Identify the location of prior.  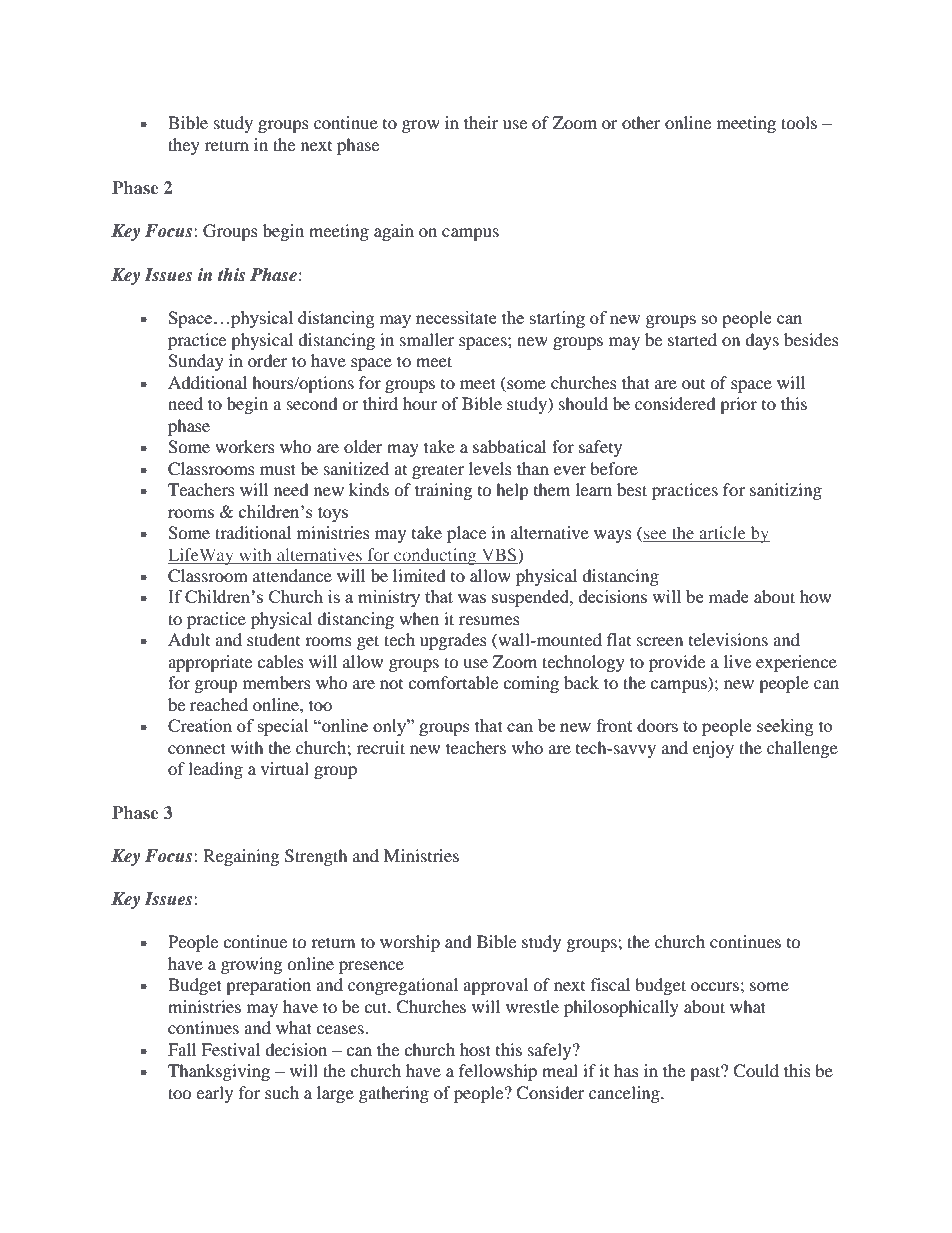
(738, 405).
